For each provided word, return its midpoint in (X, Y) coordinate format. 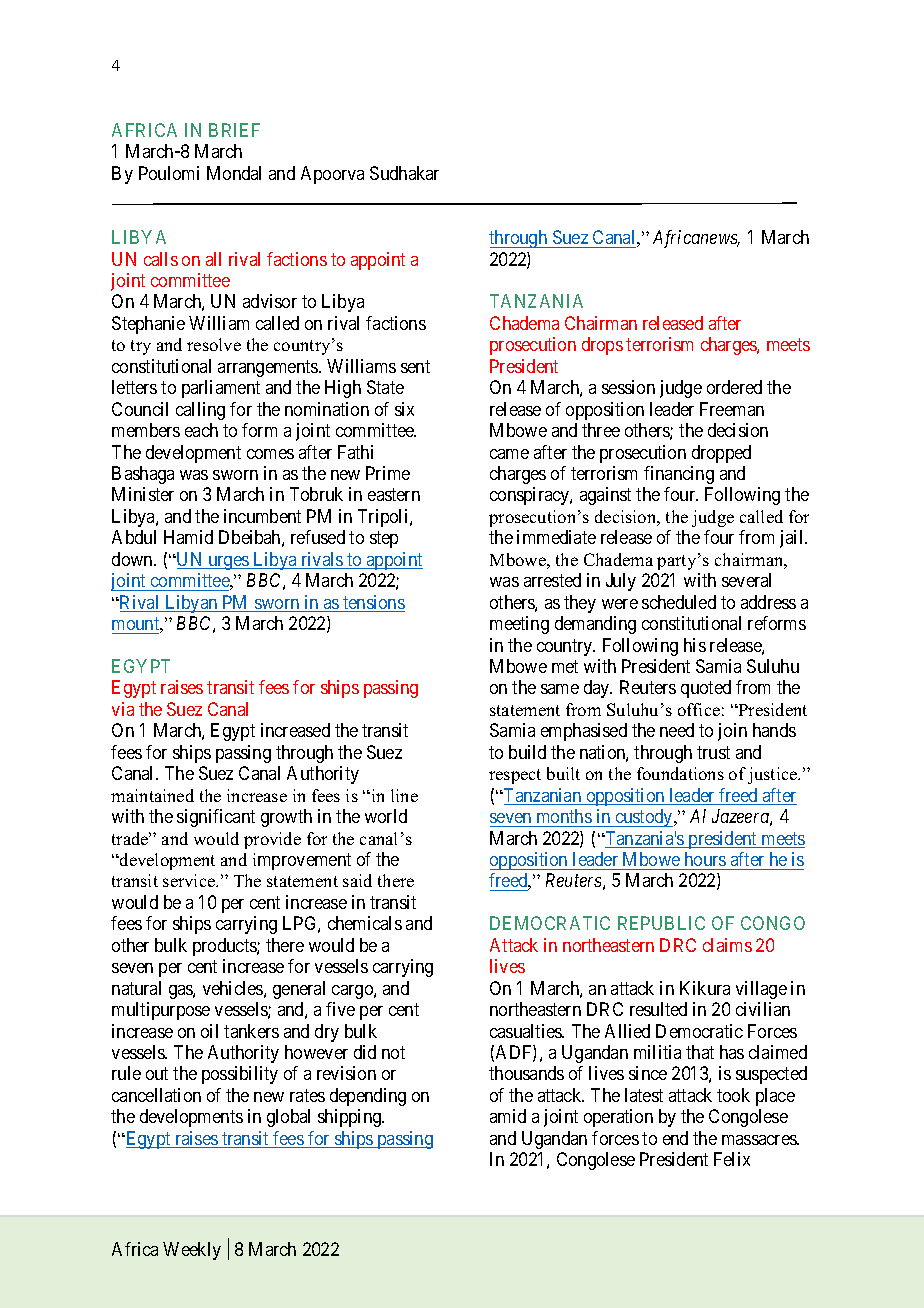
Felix (732, 1159)
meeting (519, 625)
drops (602, 346)
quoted (706, 689)
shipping (351, 1118)
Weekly (192, 1251)
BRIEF (234, 130)
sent (415, 366)
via (123, 709)
